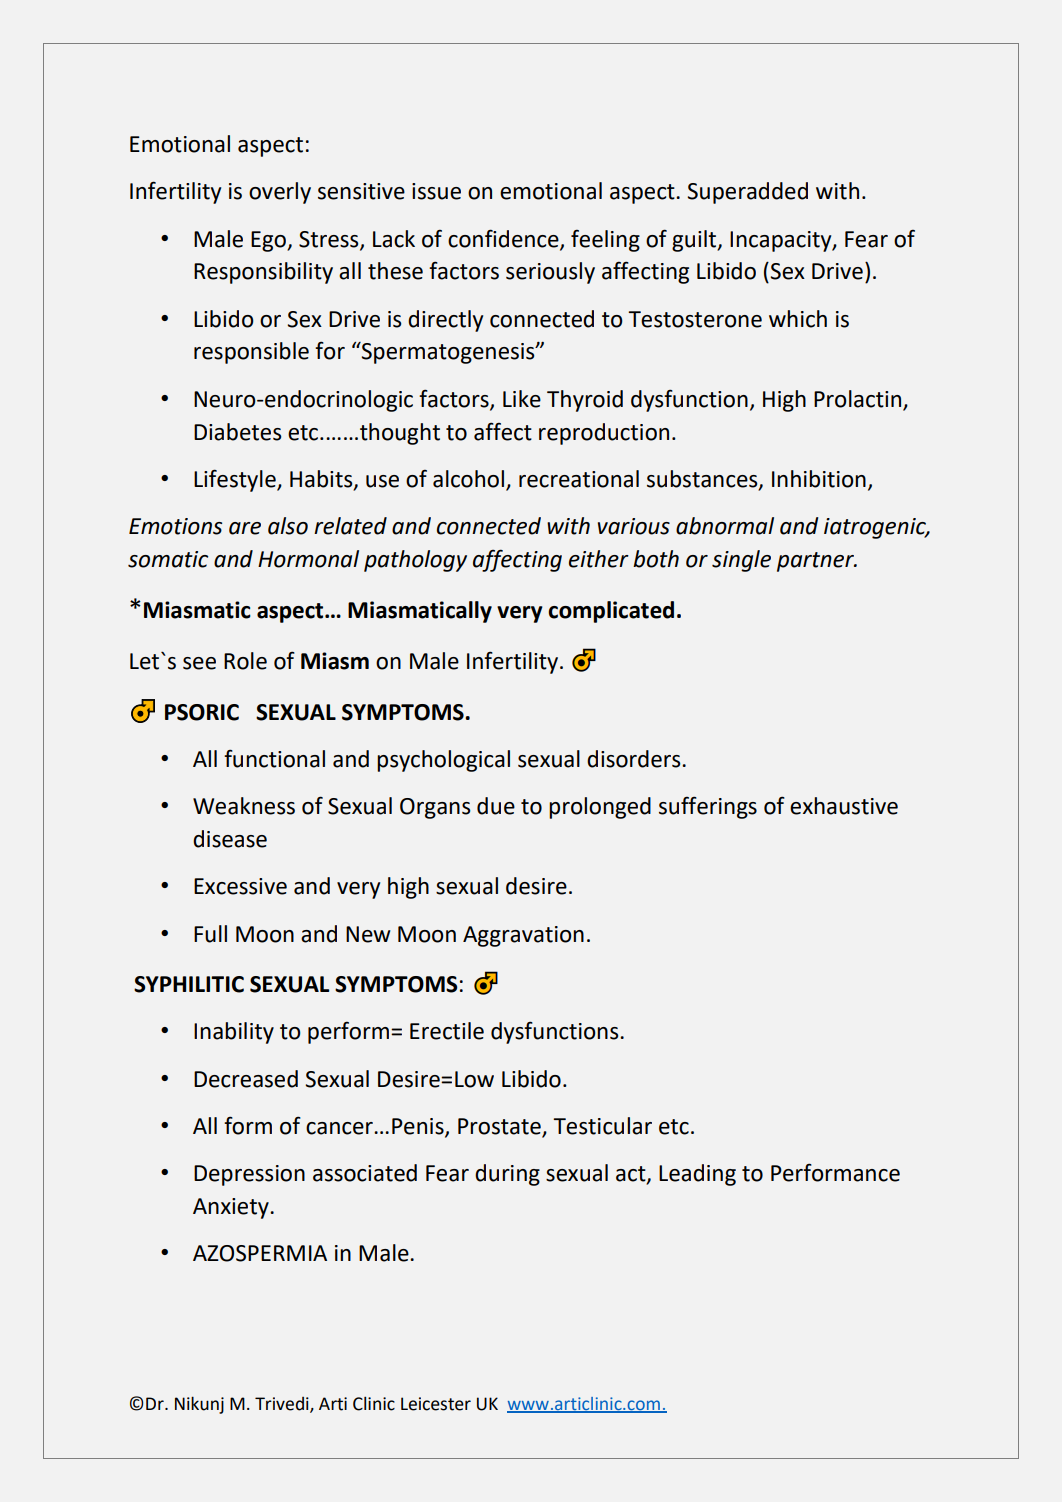  I want to click on guilt, so click(695, 241).
